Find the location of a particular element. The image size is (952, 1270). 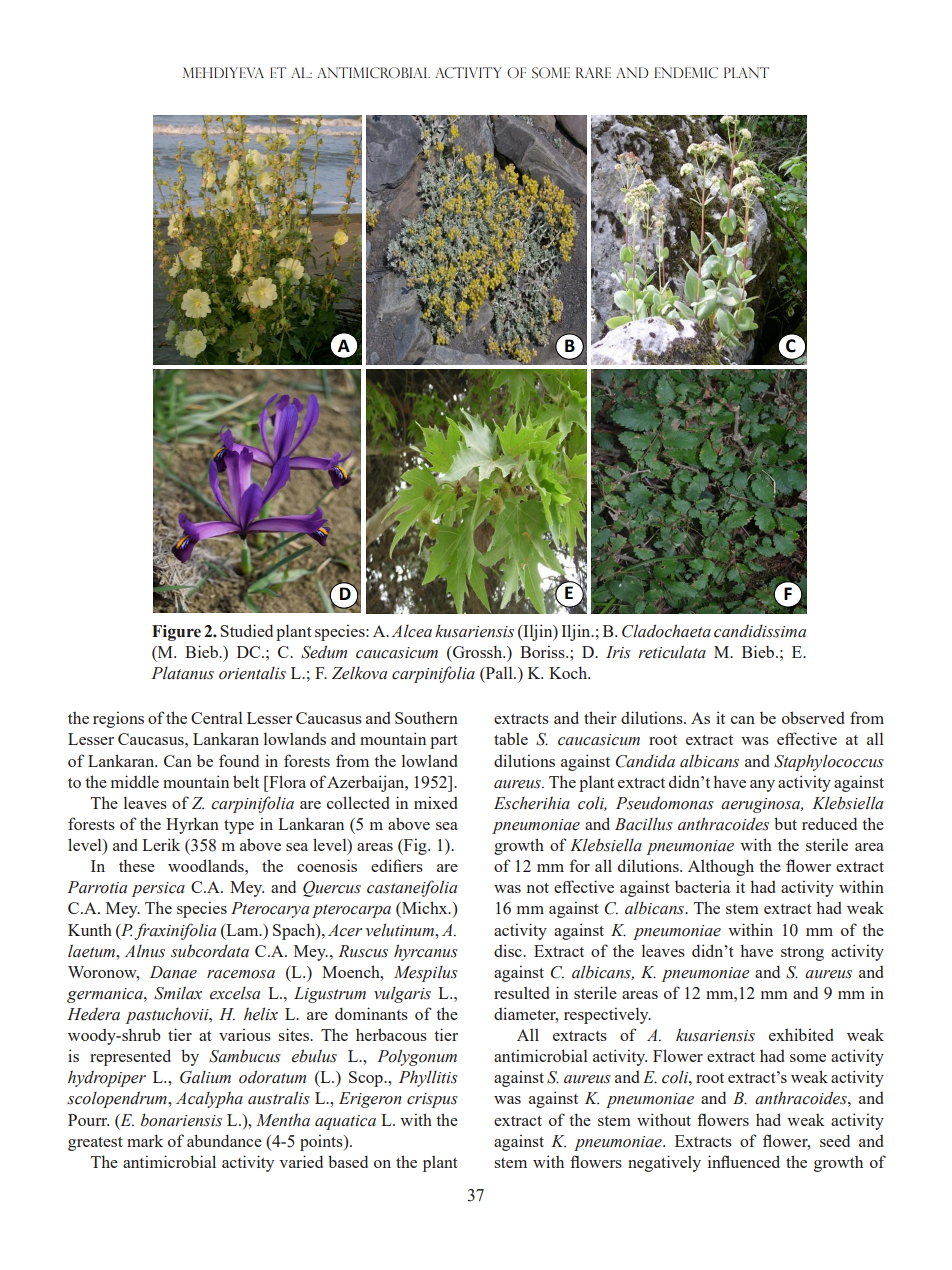

influenced is located at coordinates (744, 1161).
